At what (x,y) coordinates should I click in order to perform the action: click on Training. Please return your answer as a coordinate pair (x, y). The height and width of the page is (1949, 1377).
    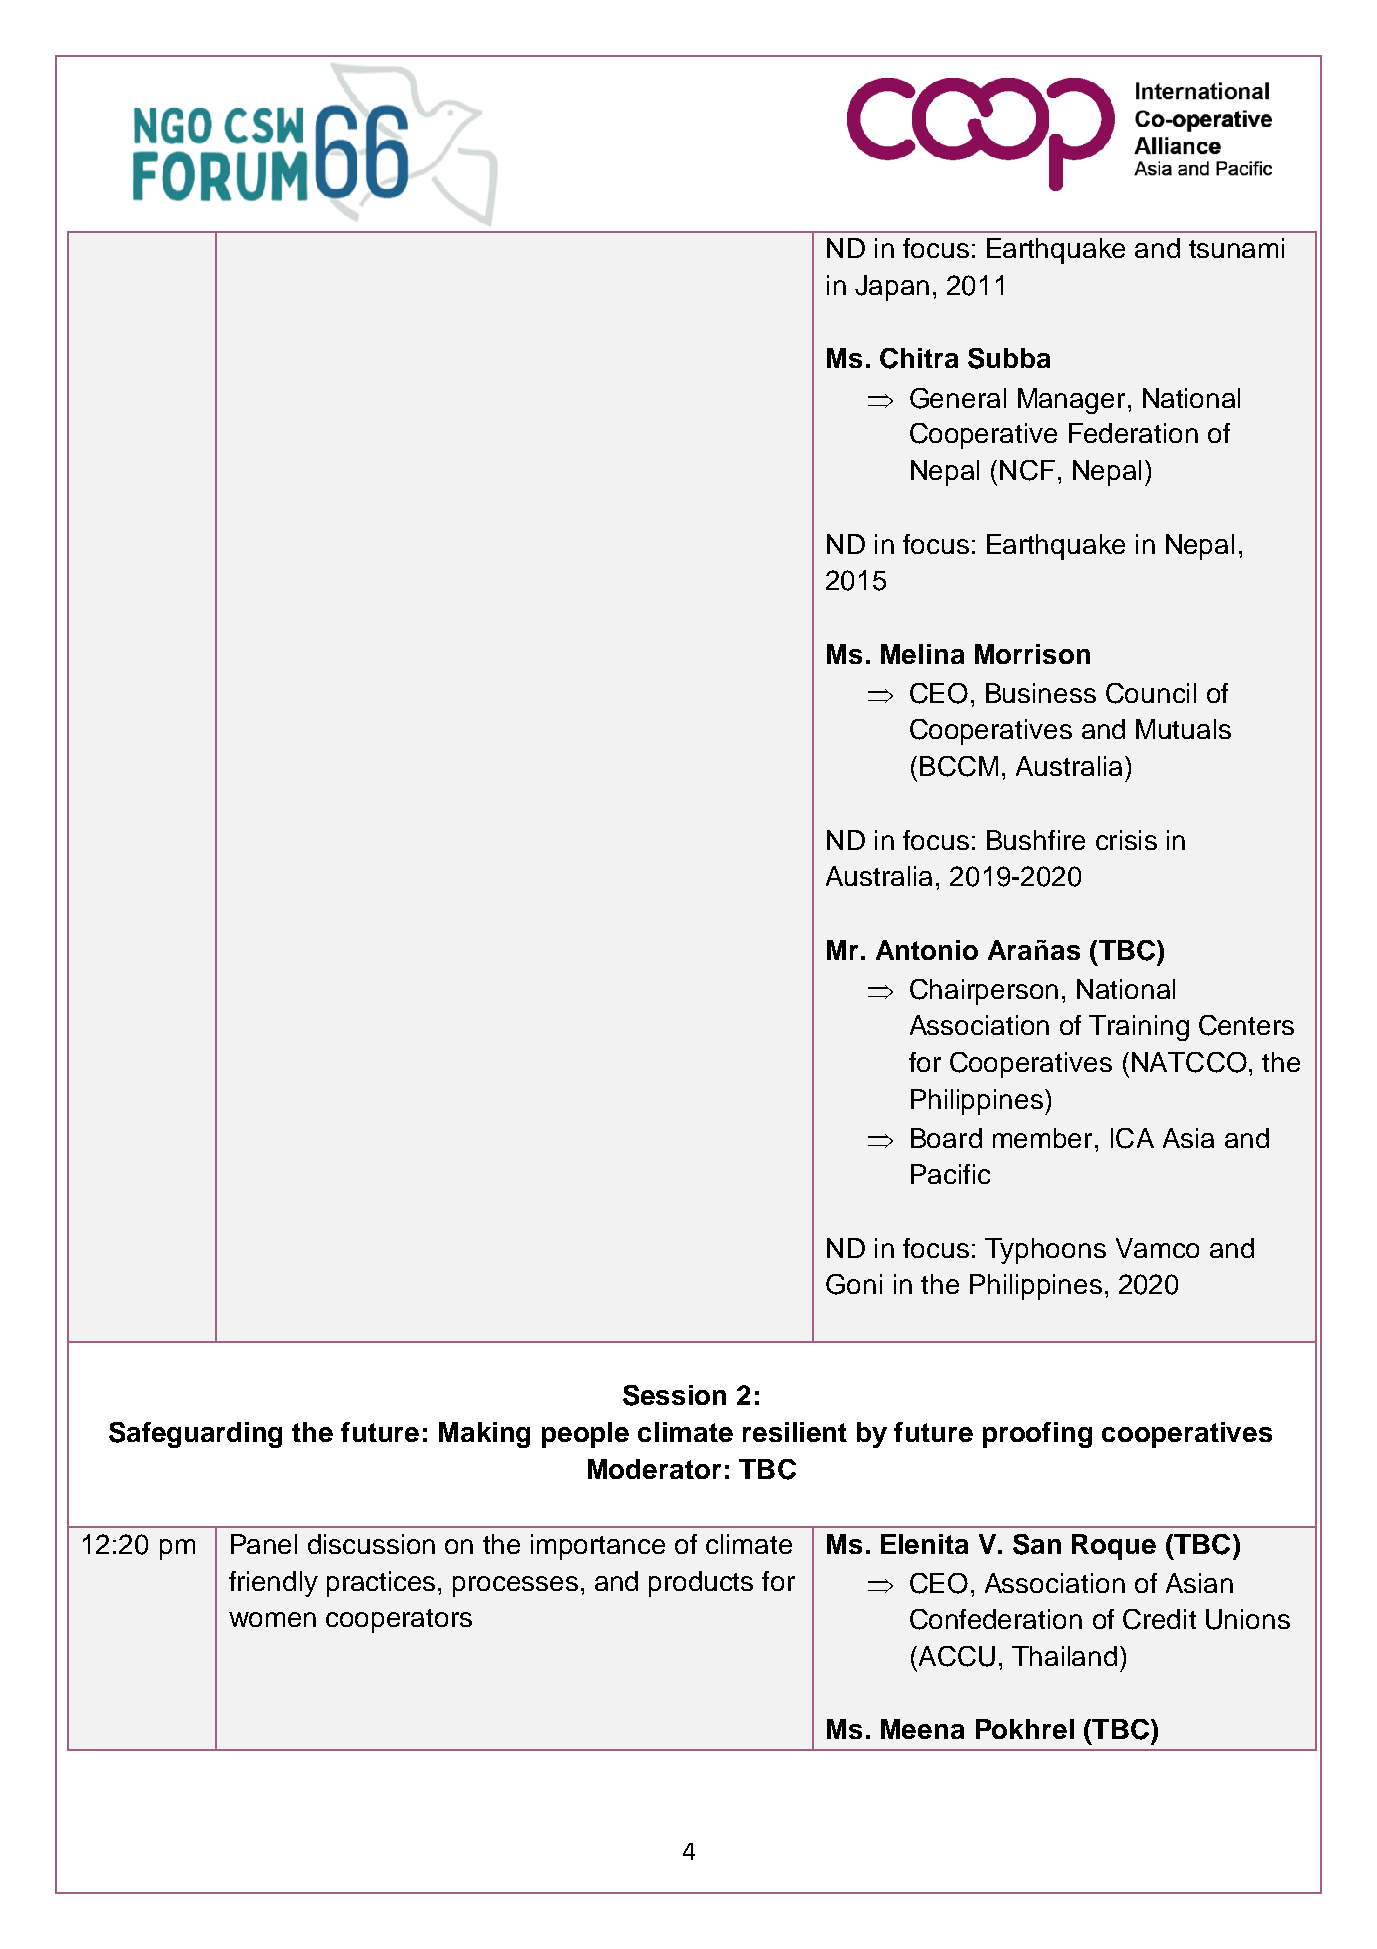
    Looking at the image, I should click on (1139, 1028).
